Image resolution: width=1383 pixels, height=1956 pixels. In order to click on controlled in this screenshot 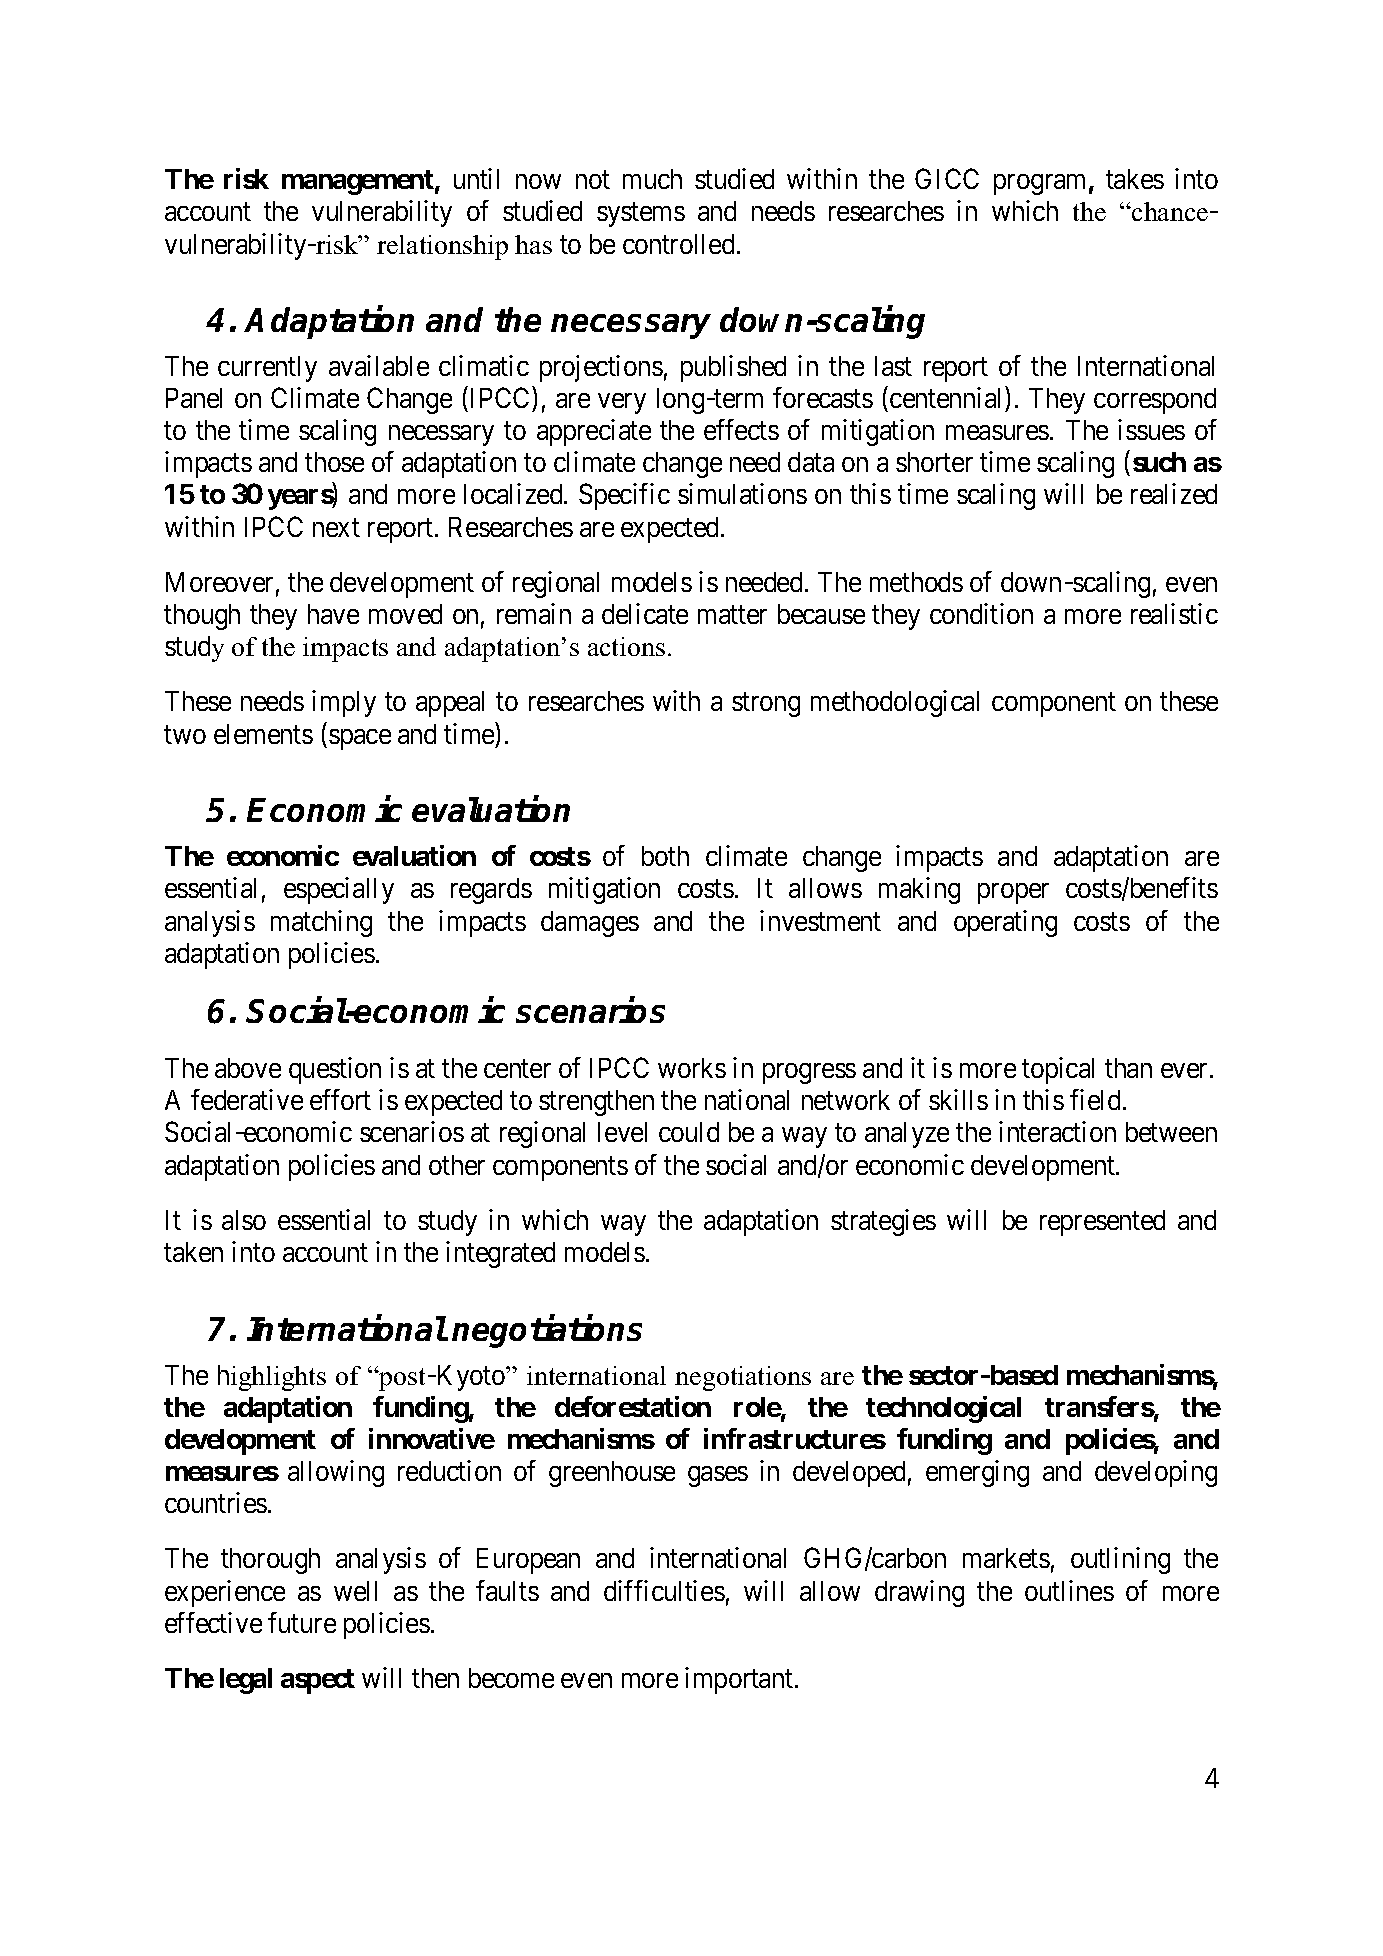, I will do `click(678, 244)`.
